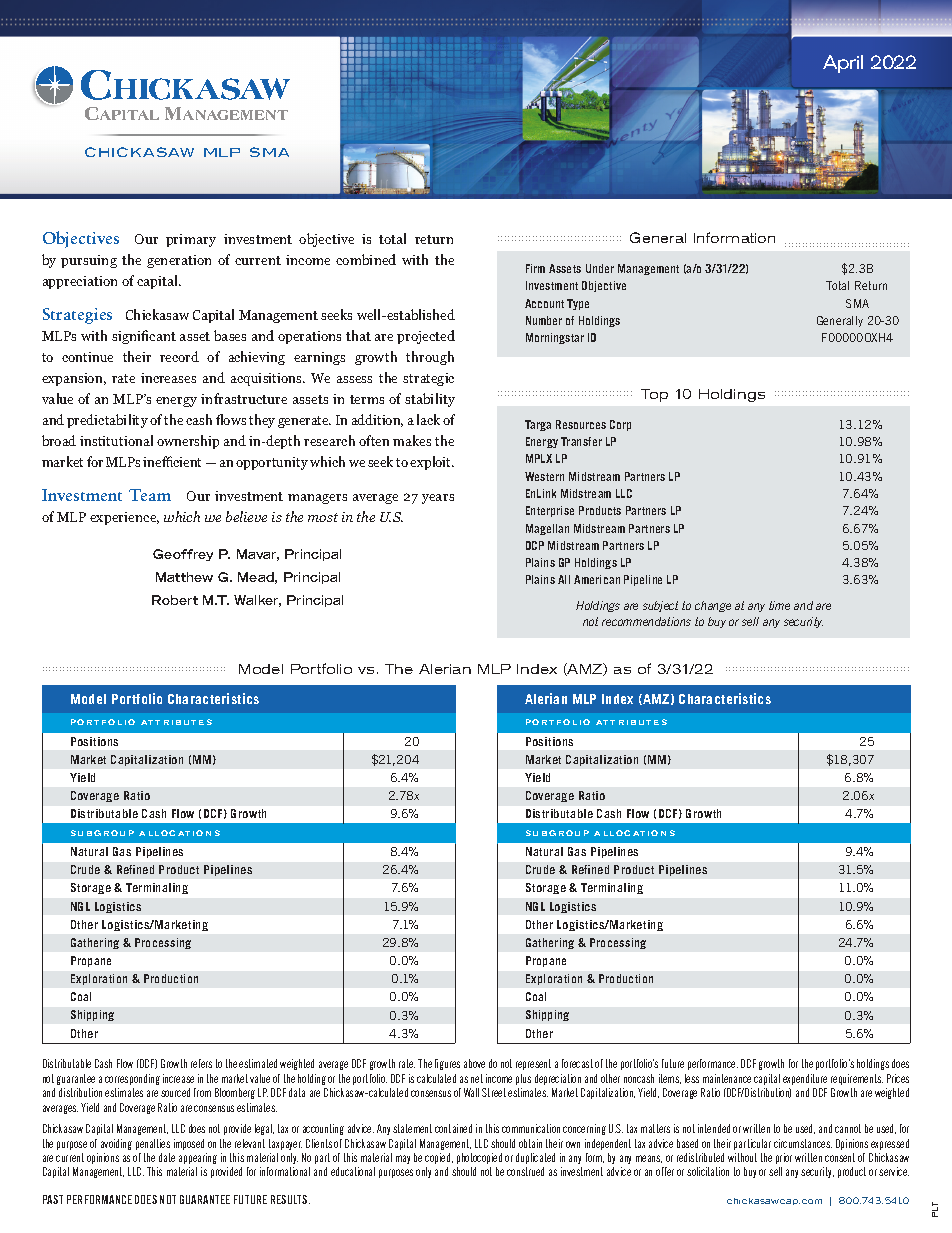 The image size is (952, 1233). What do you see at coordinates (779, 605) in the screenshot?
I see `time` at bounding box center [779, 605].
